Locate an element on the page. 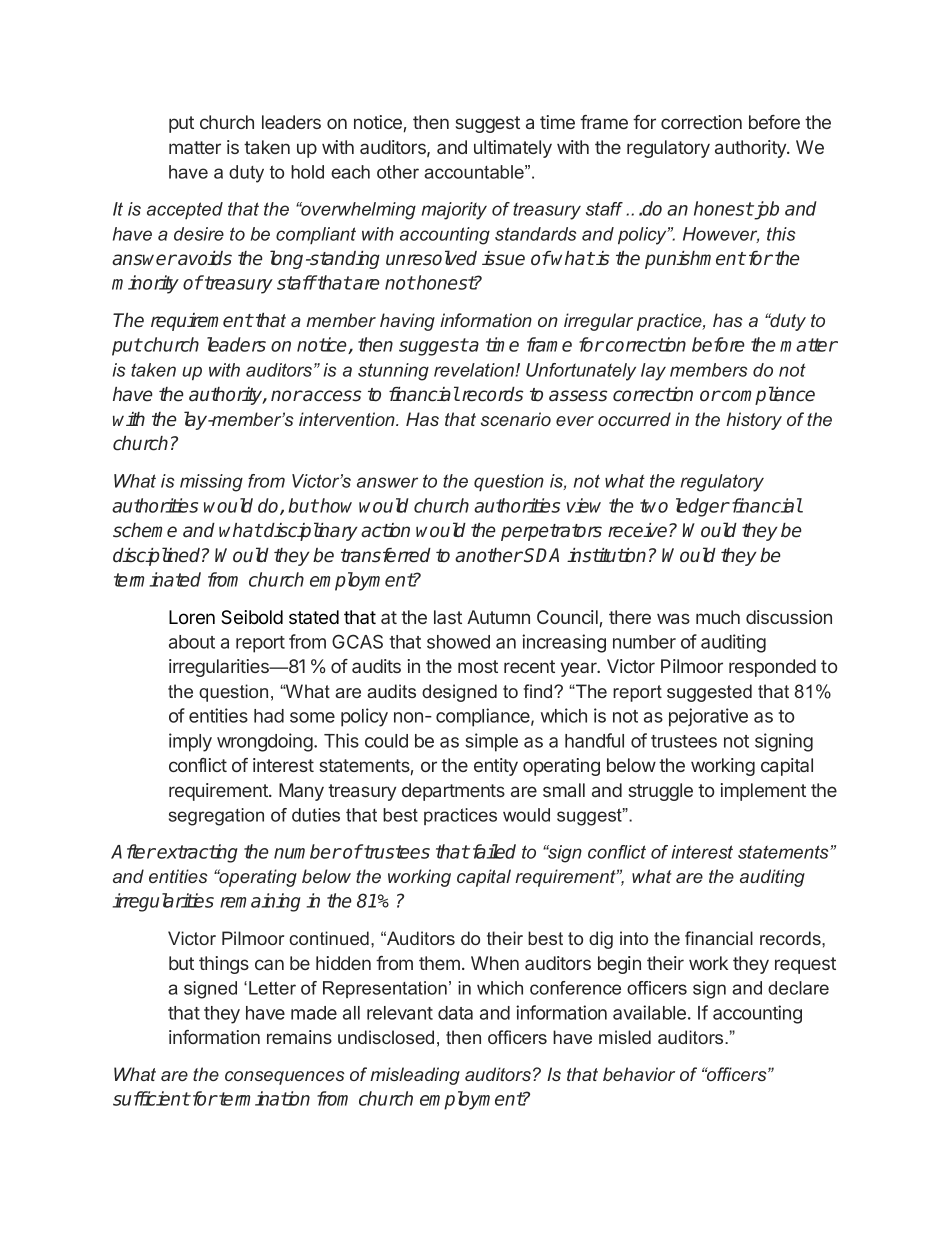 The image size is (952, 1233). much is located at coordinates (718, 617).
